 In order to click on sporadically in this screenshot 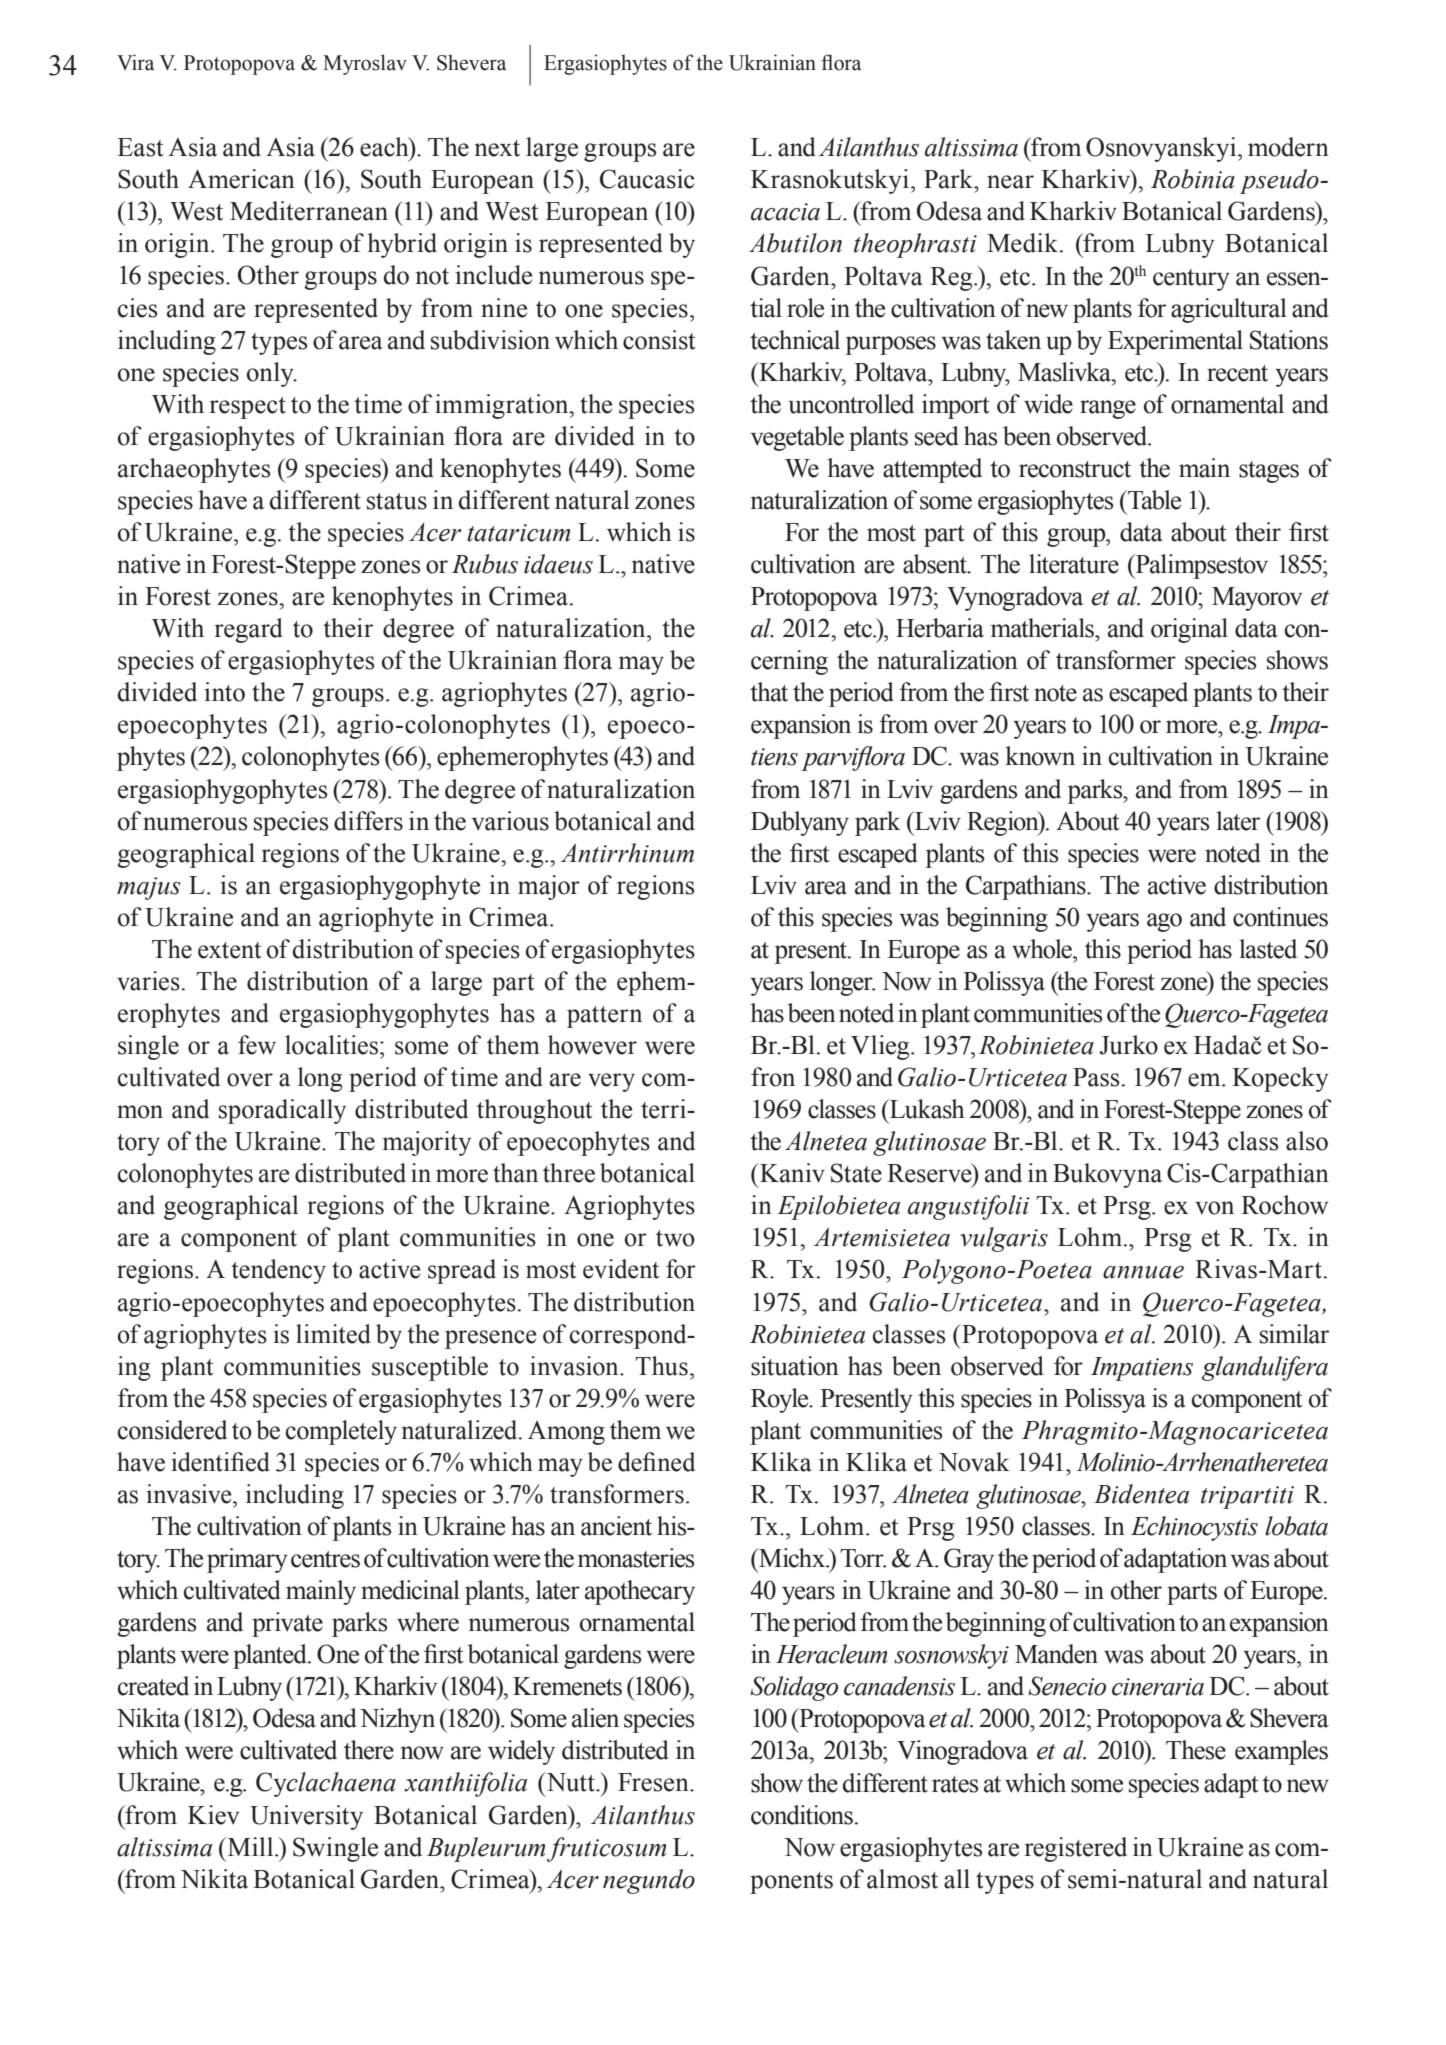, I will do `click(282, 1111)`.
